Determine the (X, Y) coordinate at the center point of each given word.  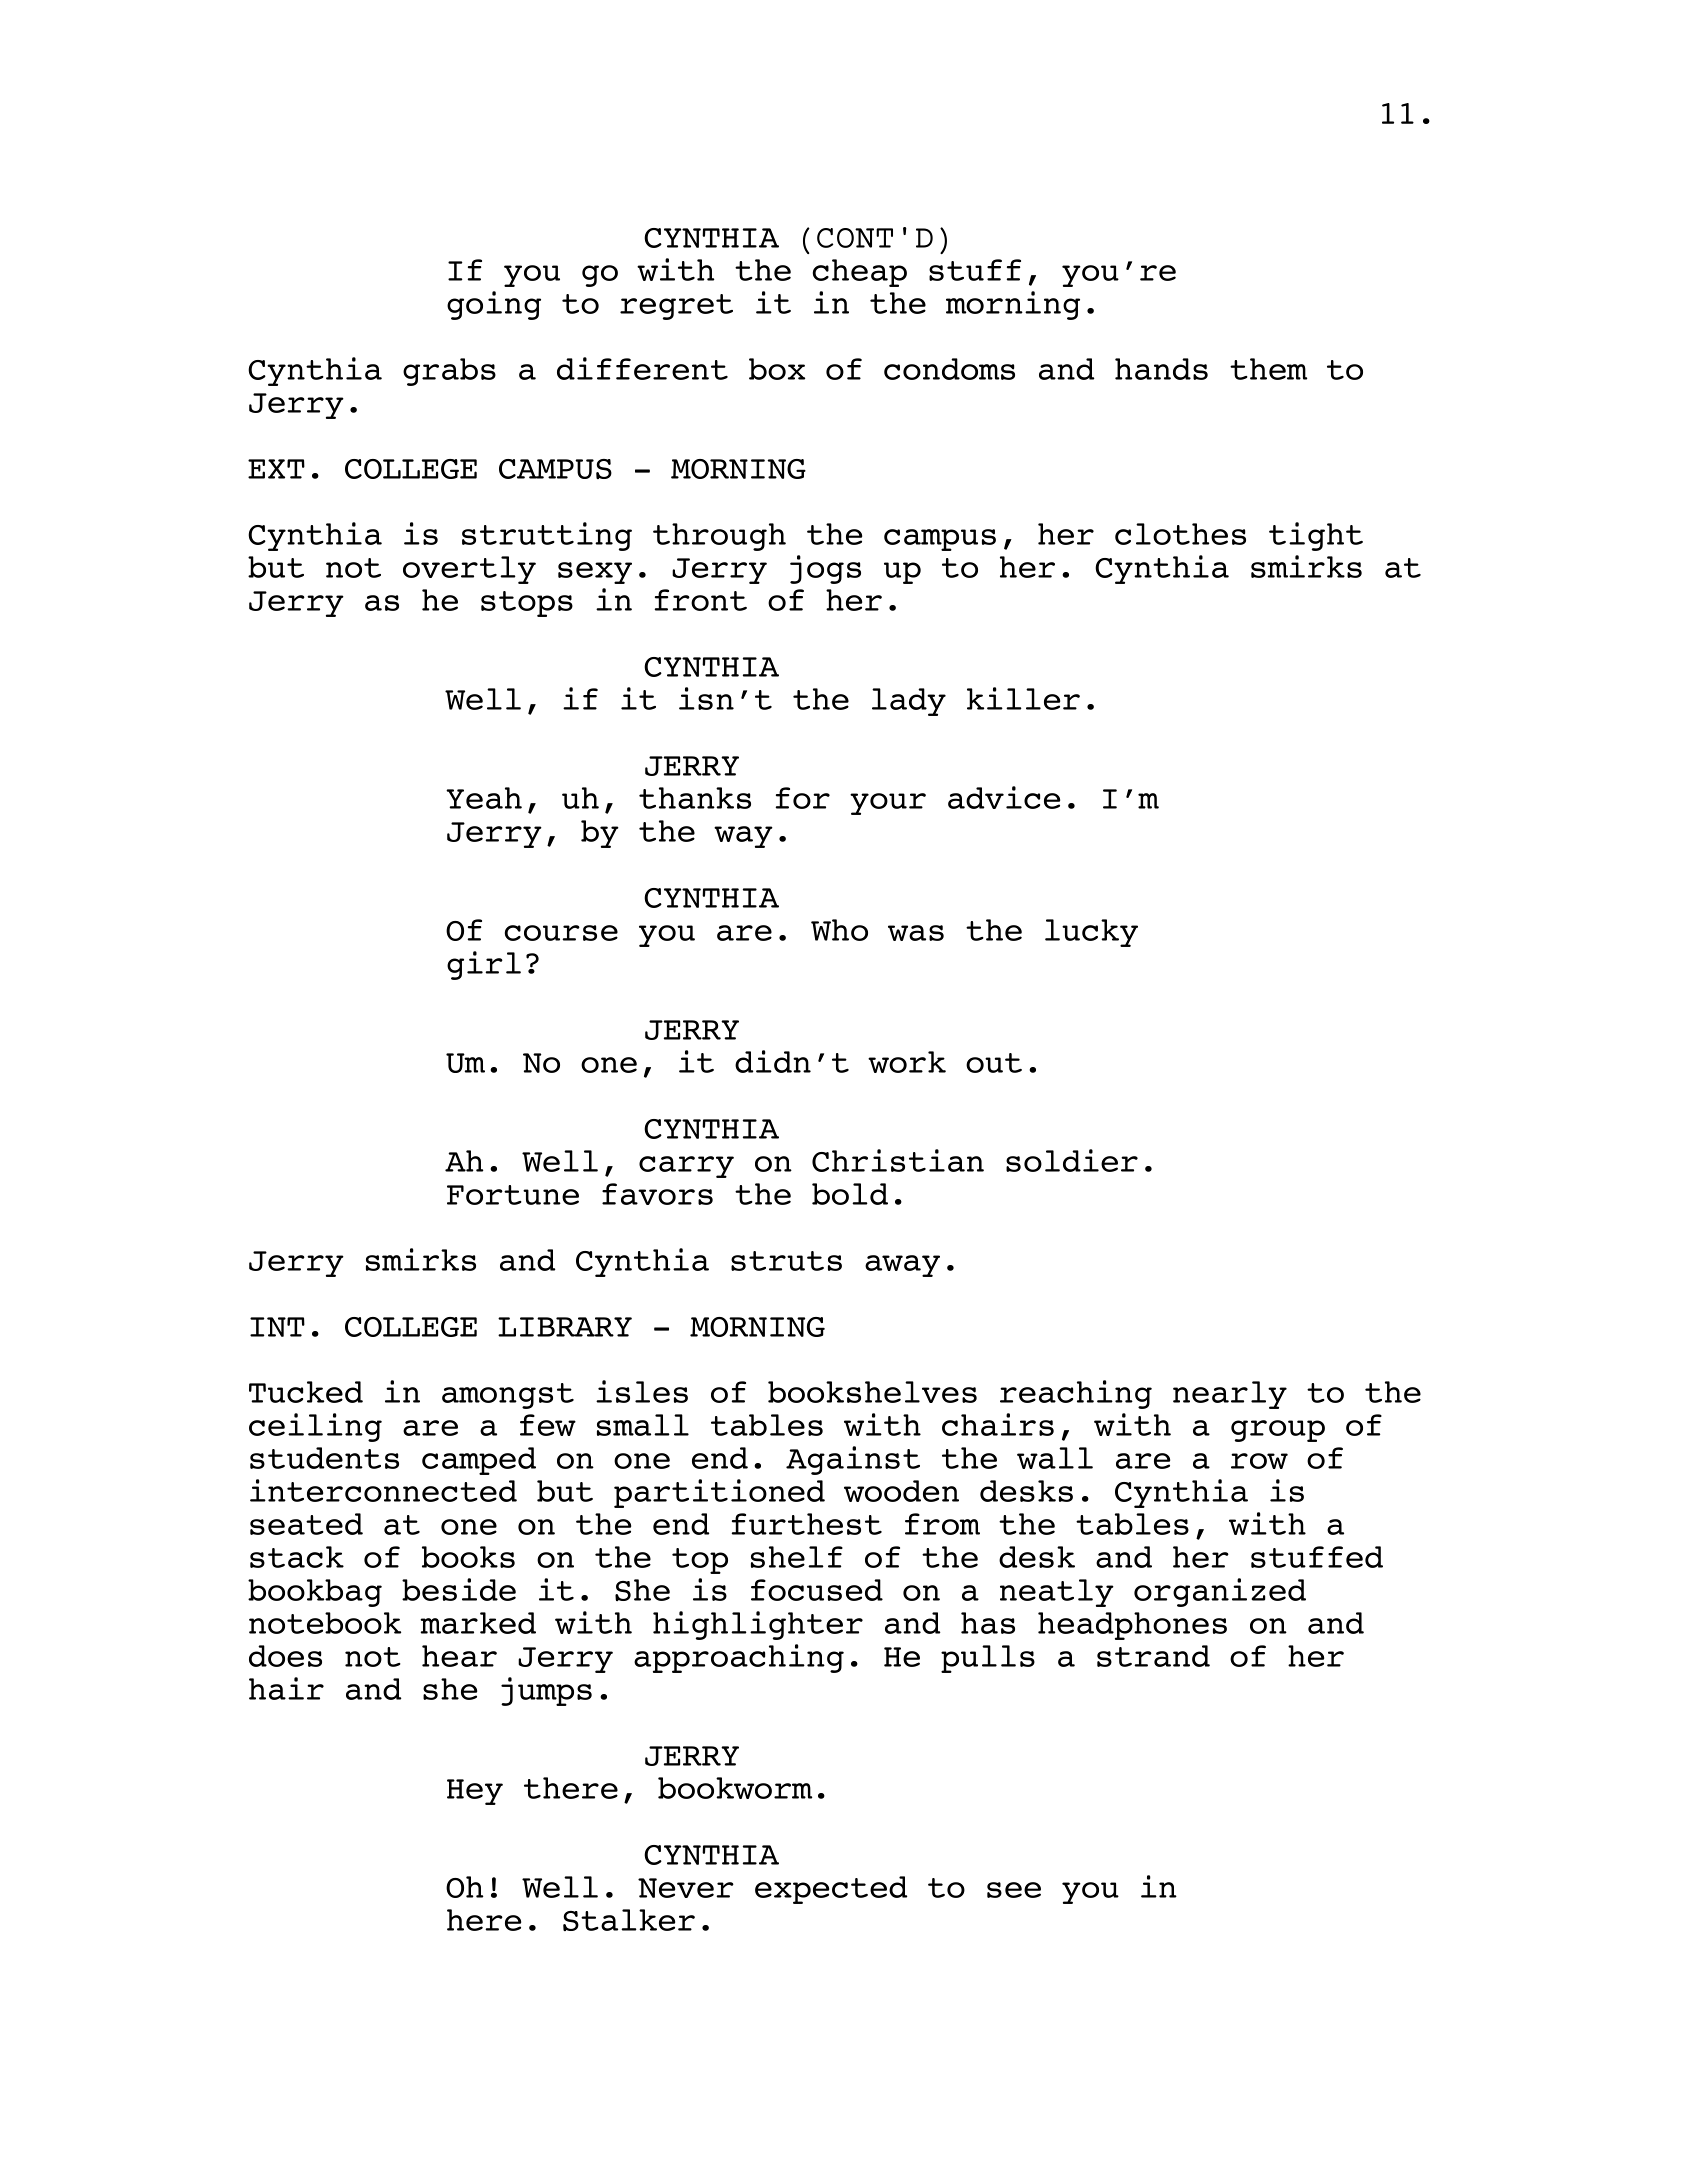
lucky (1091, 933)
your (888, 804)
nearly (1230, 1395)
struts (786, 1261)
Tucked (306, 1392)
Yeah (484, 798)
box (777, 369)
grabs (449, 372)
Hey (475, 1792)
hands (1161, 369)
